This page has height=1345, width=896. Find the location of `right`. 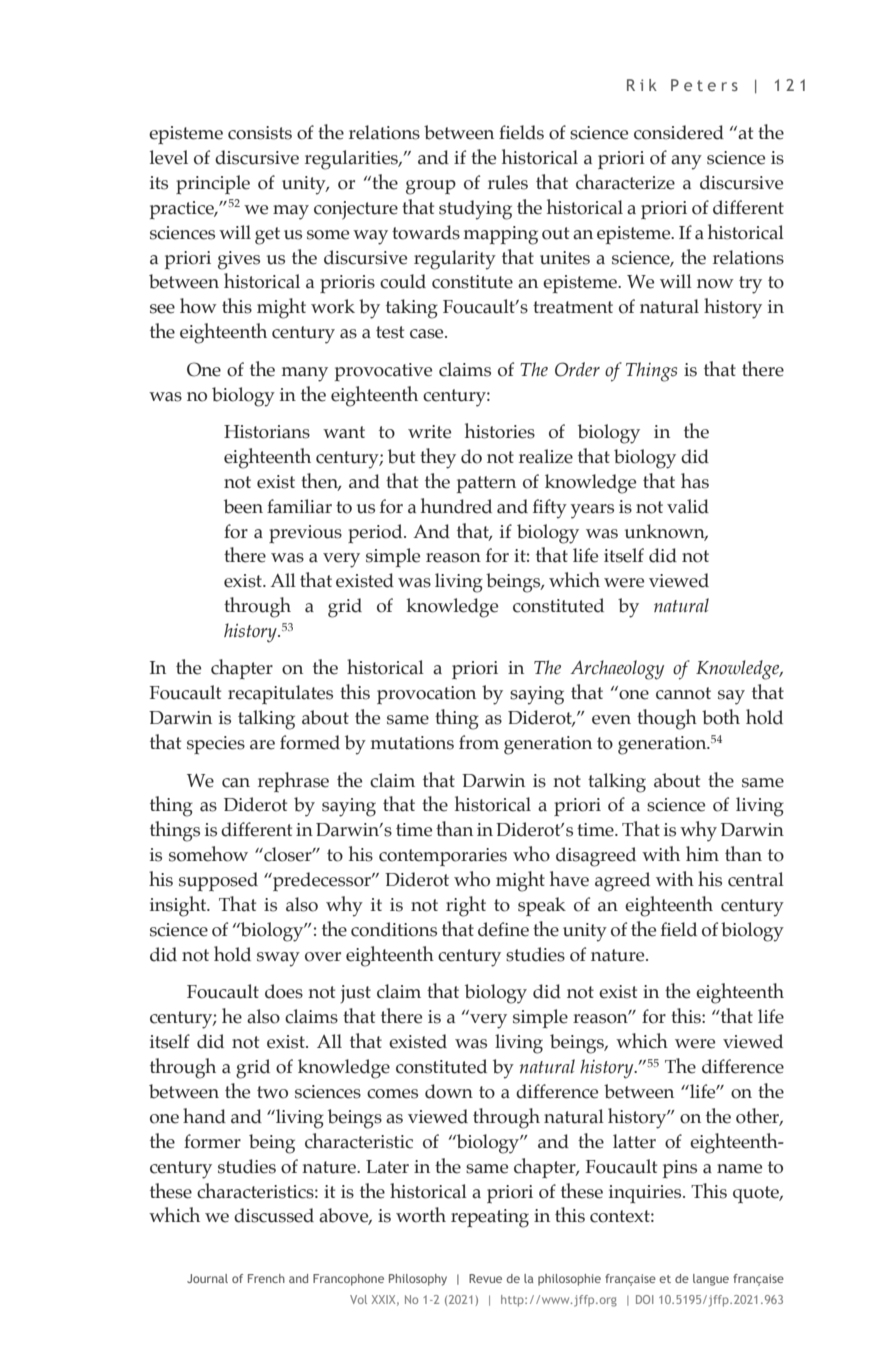

right is located at coordinates (466, 906).
